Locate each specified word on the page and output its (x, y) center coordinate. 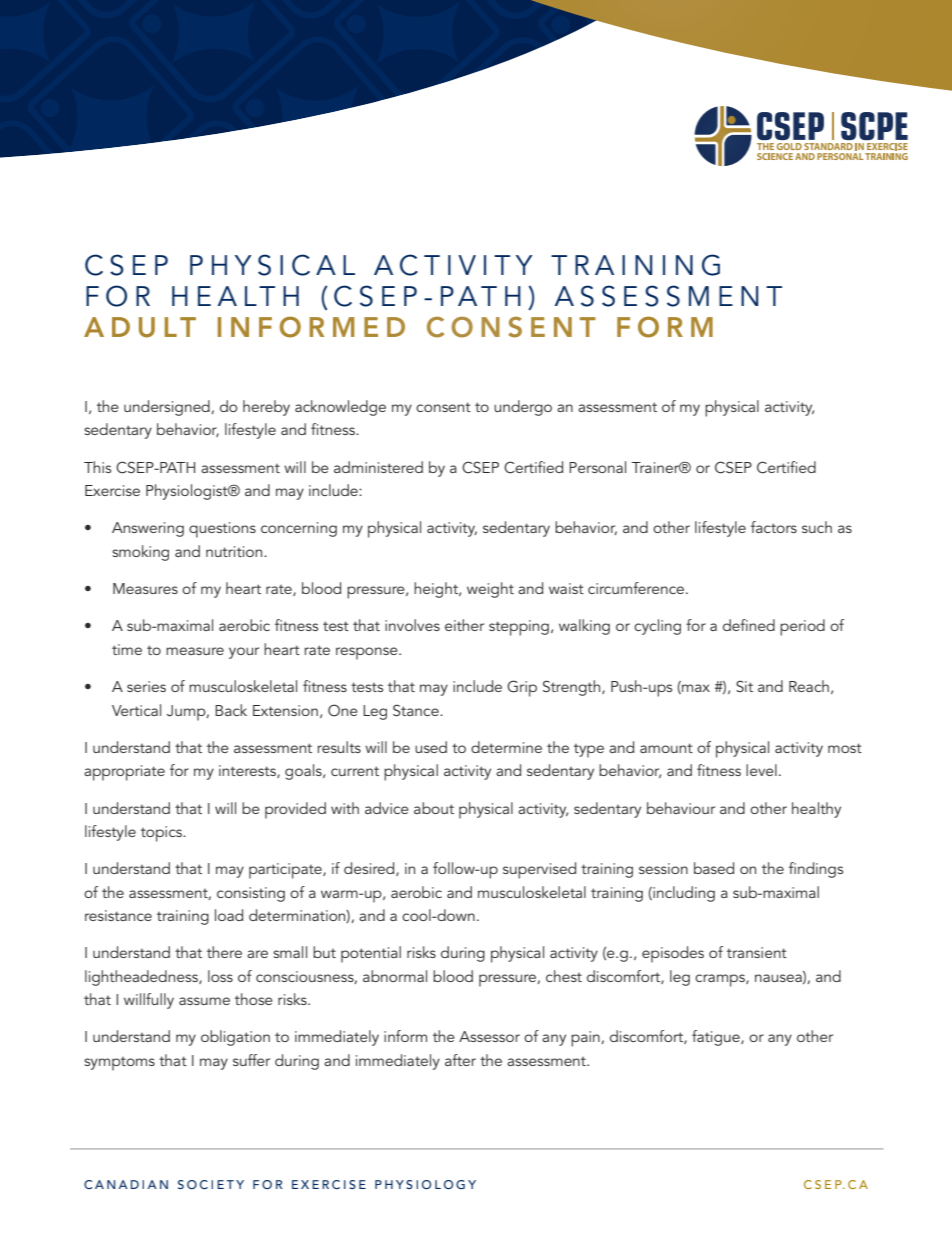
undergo (523, 408)
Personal (597, 467)
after (460, 1060)
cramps (721, 980)
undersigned (168, 408)
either (464, 625)
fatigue (717, 1038)
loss (220, 976)
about (434, 808)
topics (162, 834)
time (127, 649)
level (761, 770)
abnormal (395, 976)
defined (749, 625)
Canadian (126, 1184)
